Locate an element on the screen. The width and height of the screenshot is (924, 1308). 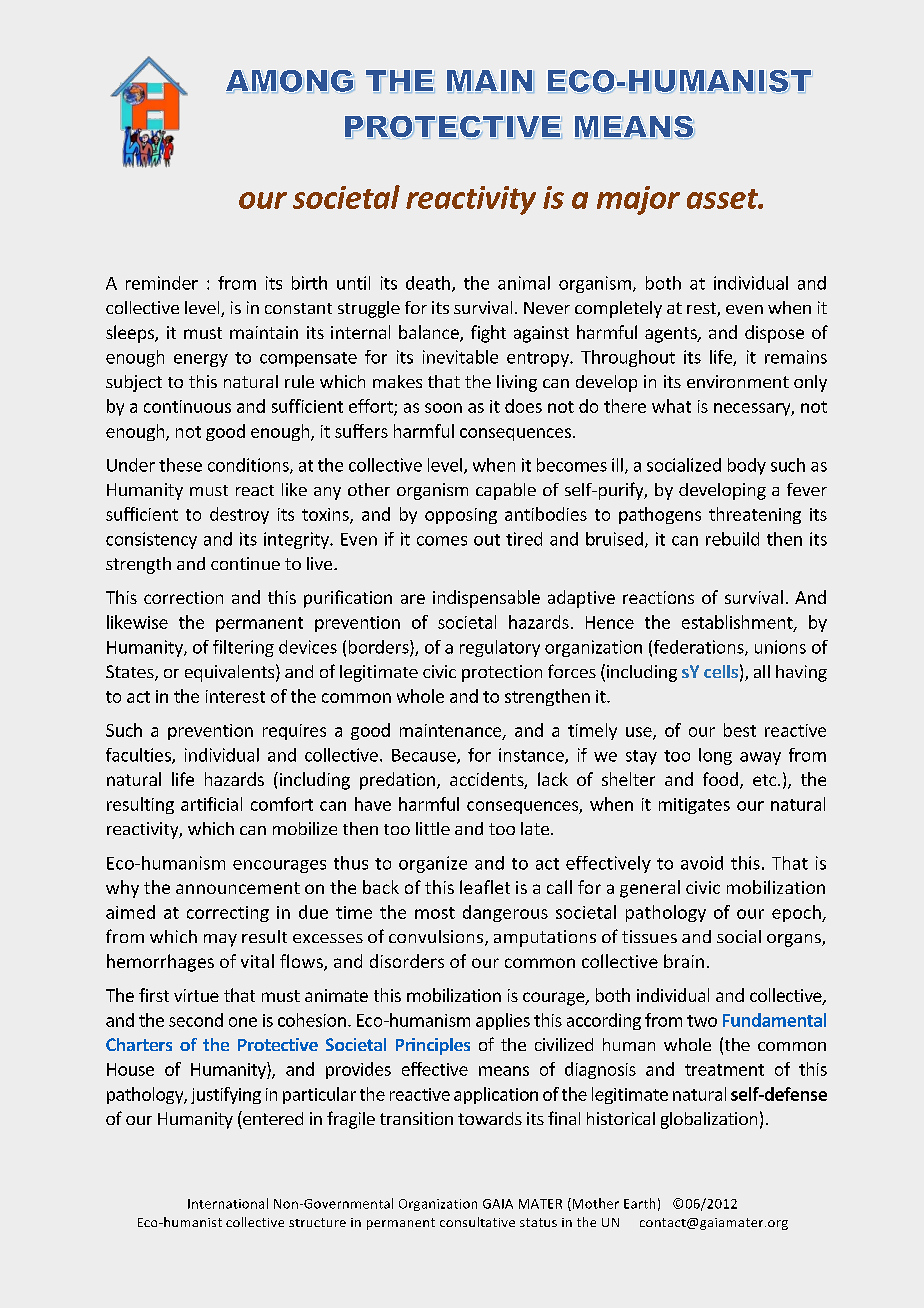
major is located at coordinates (638, 200).
